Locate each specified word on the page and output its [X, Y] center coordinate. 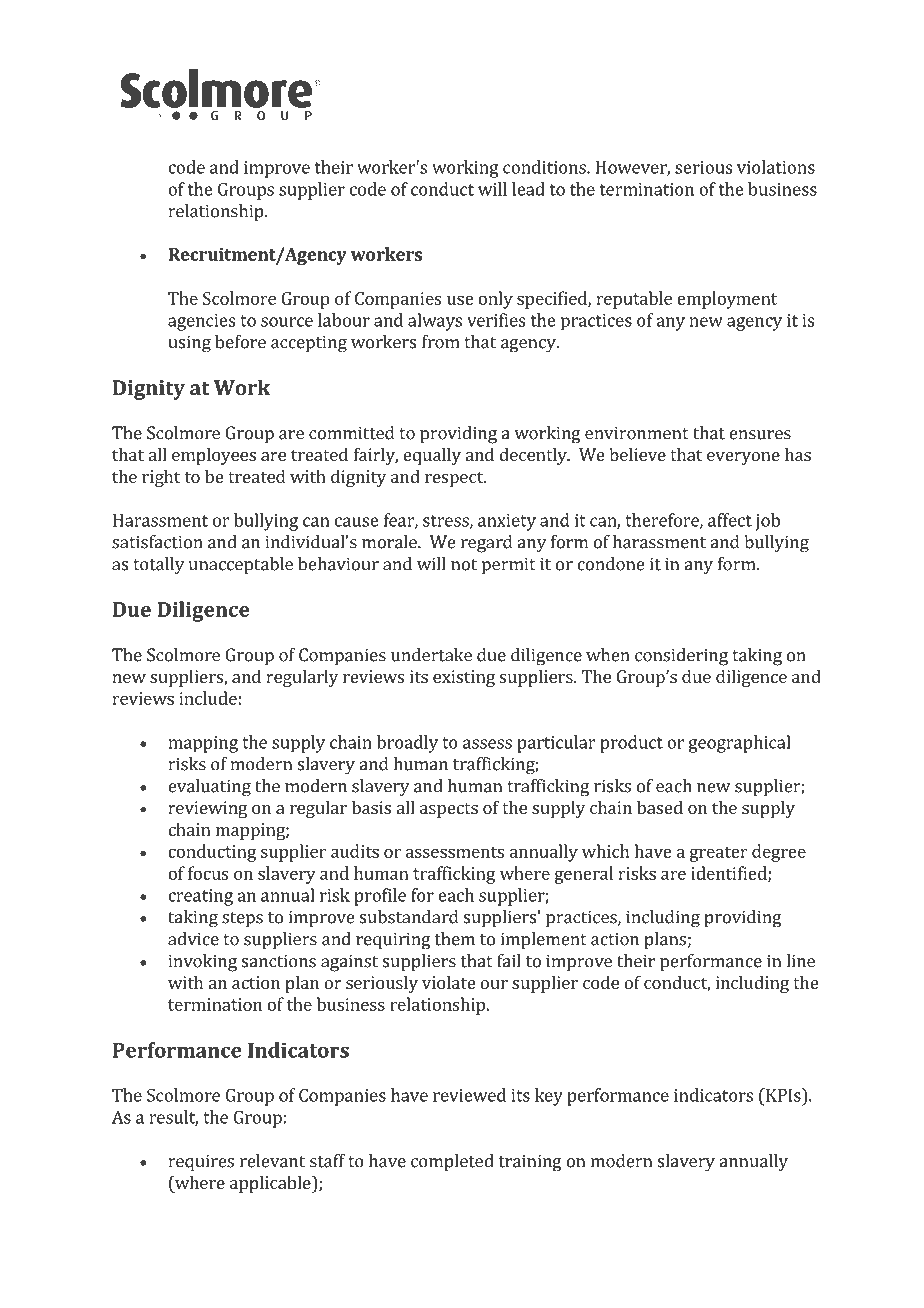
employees [214, 456]
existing [464, 678]
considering [681, 657]
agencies [201, 322]
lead [528, 189]
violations [776, 167]
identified [730, 874]
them [455, 939]
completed [452, 1163]
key [549, 1097]
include [208, 698]
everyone [743, 458]
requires [201, 1163]
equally [432, 456]
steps [242, 920]
